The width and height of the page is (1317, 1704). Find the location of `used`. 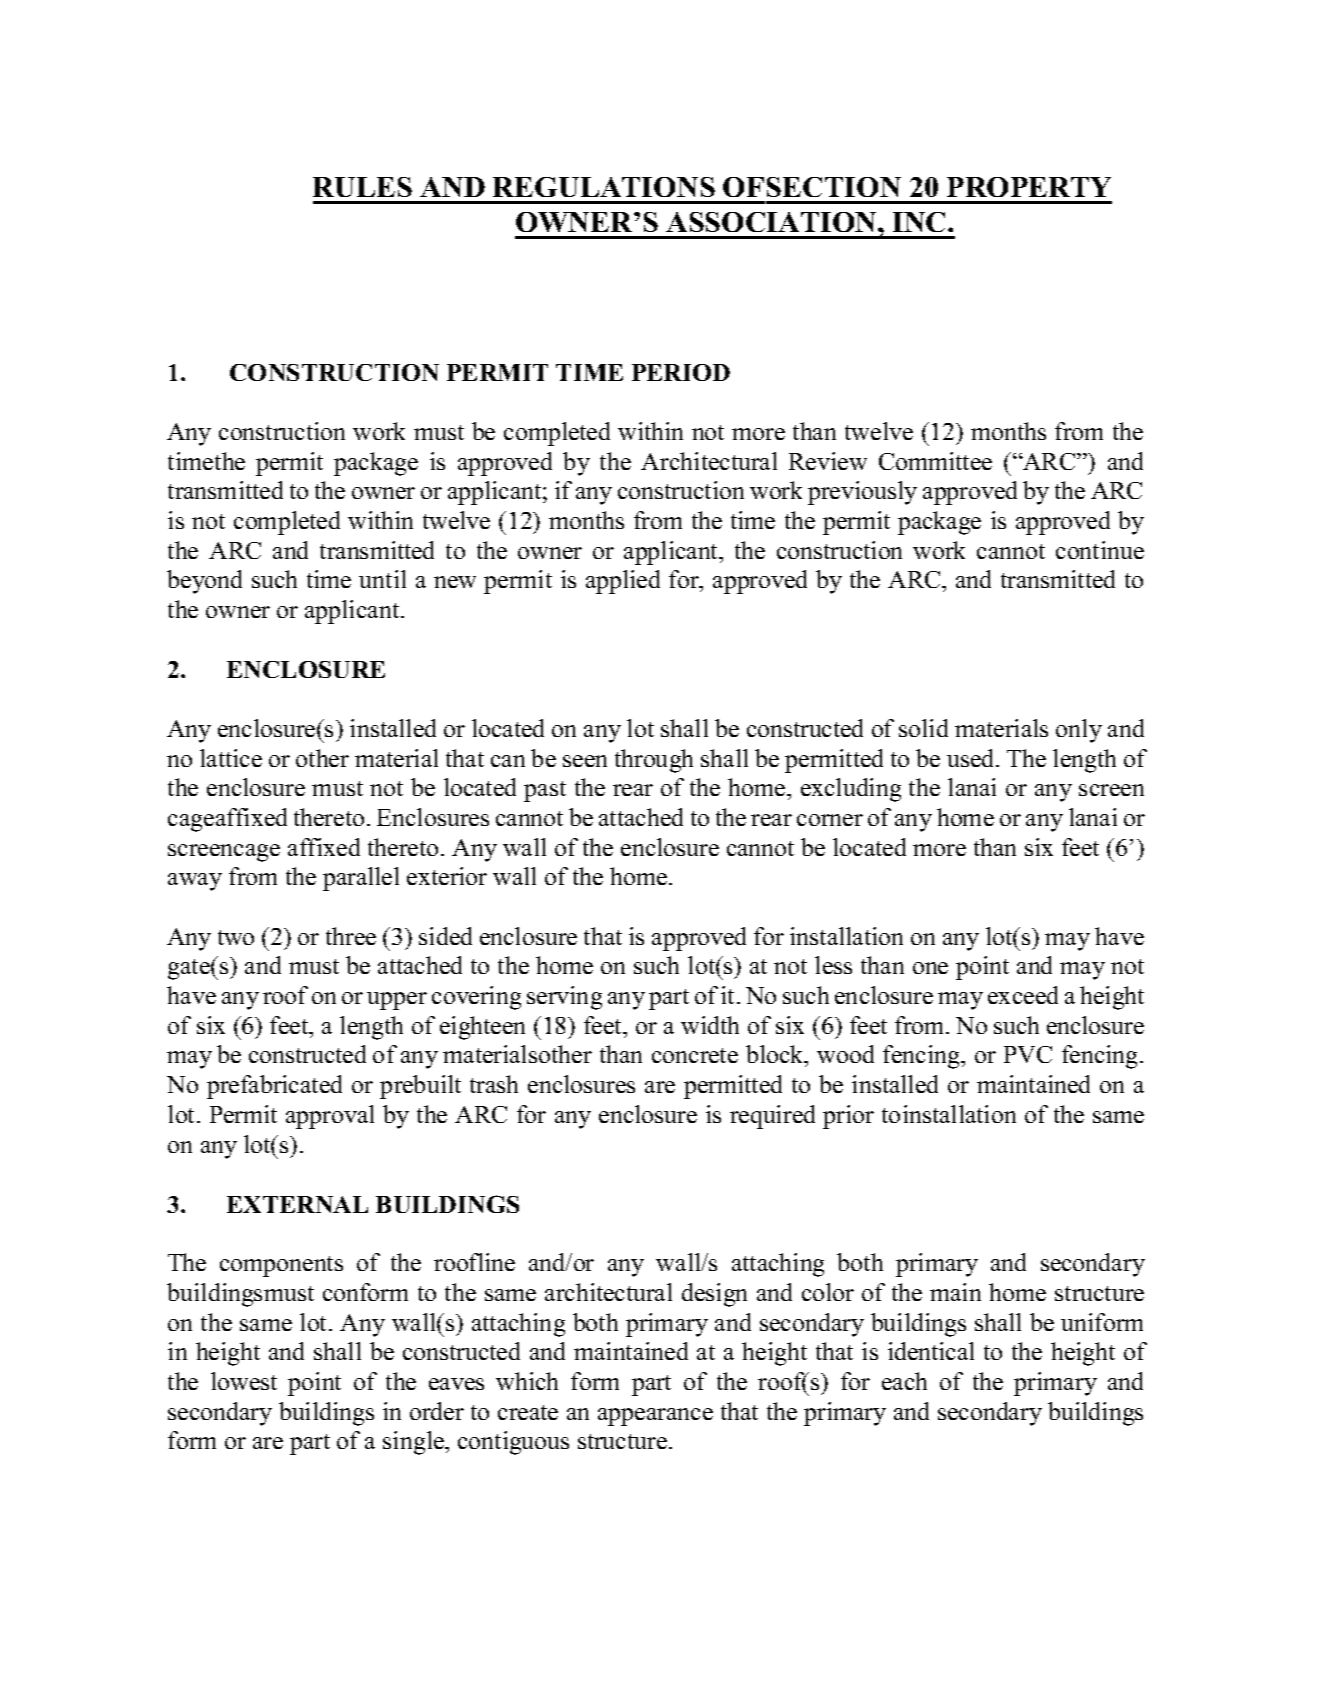

used is located at coordinates (972, 758).
